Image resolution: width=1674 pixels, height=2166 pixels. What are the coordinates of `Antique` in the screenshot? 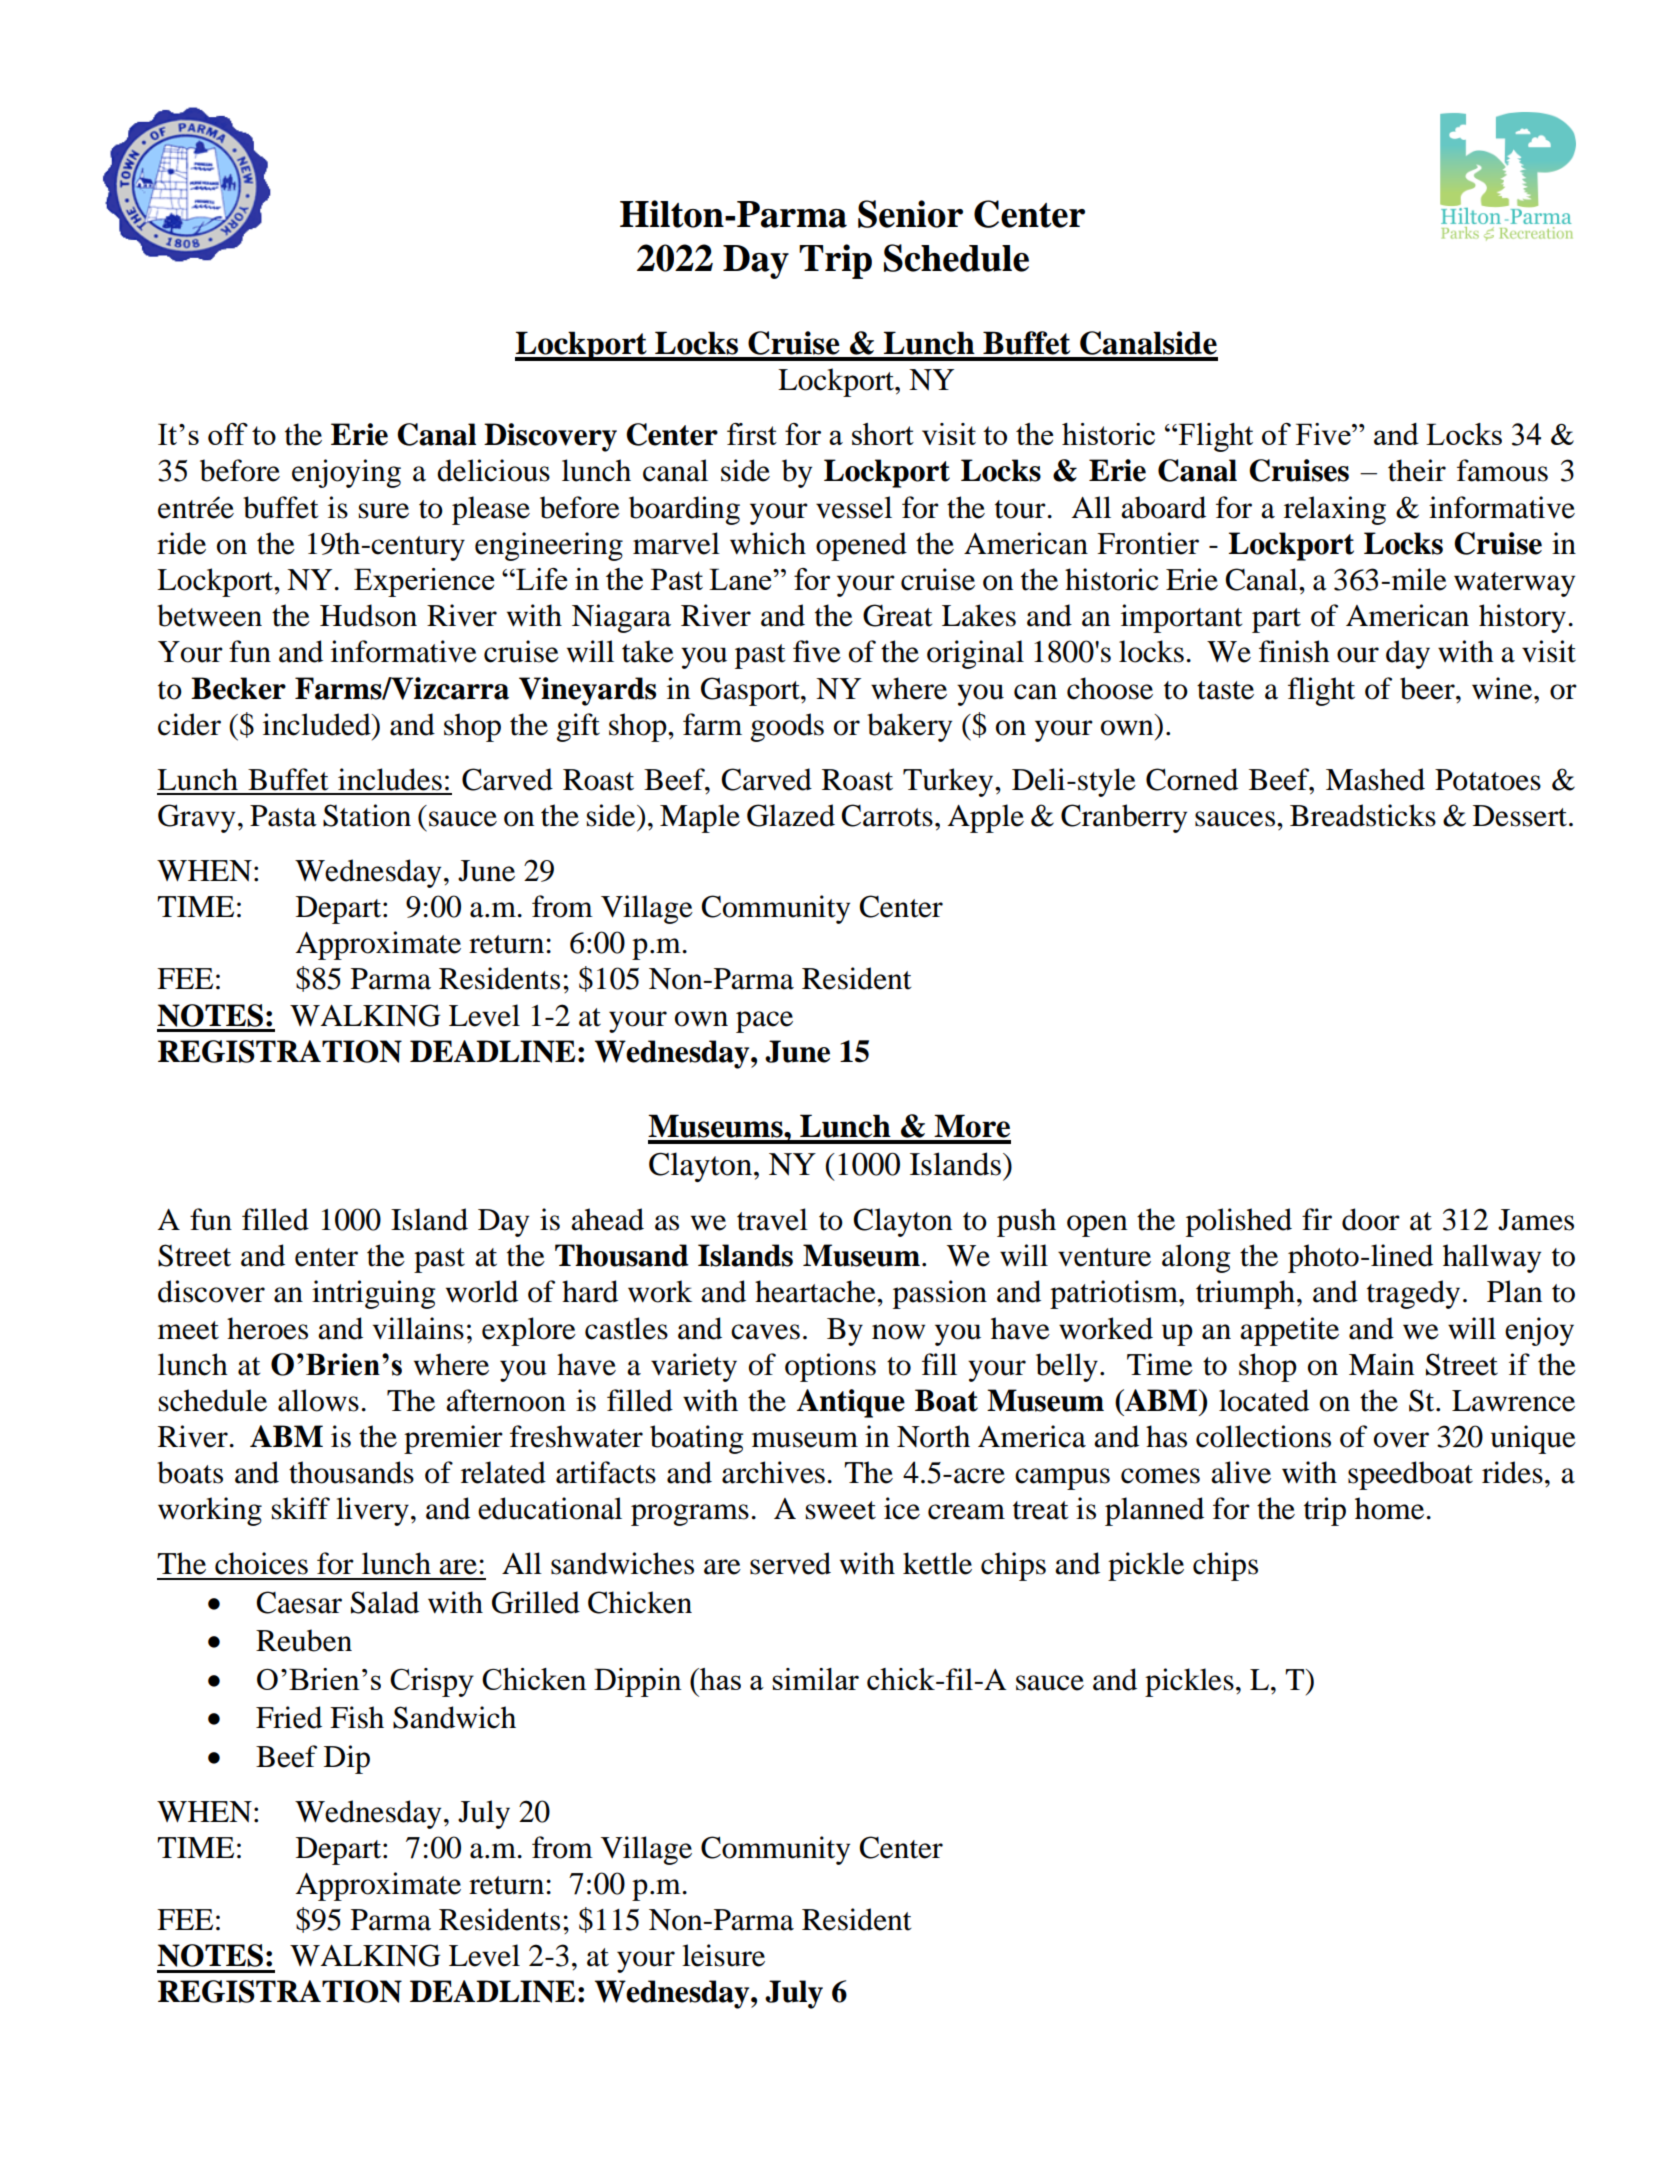 It's located at (851, 1403).
